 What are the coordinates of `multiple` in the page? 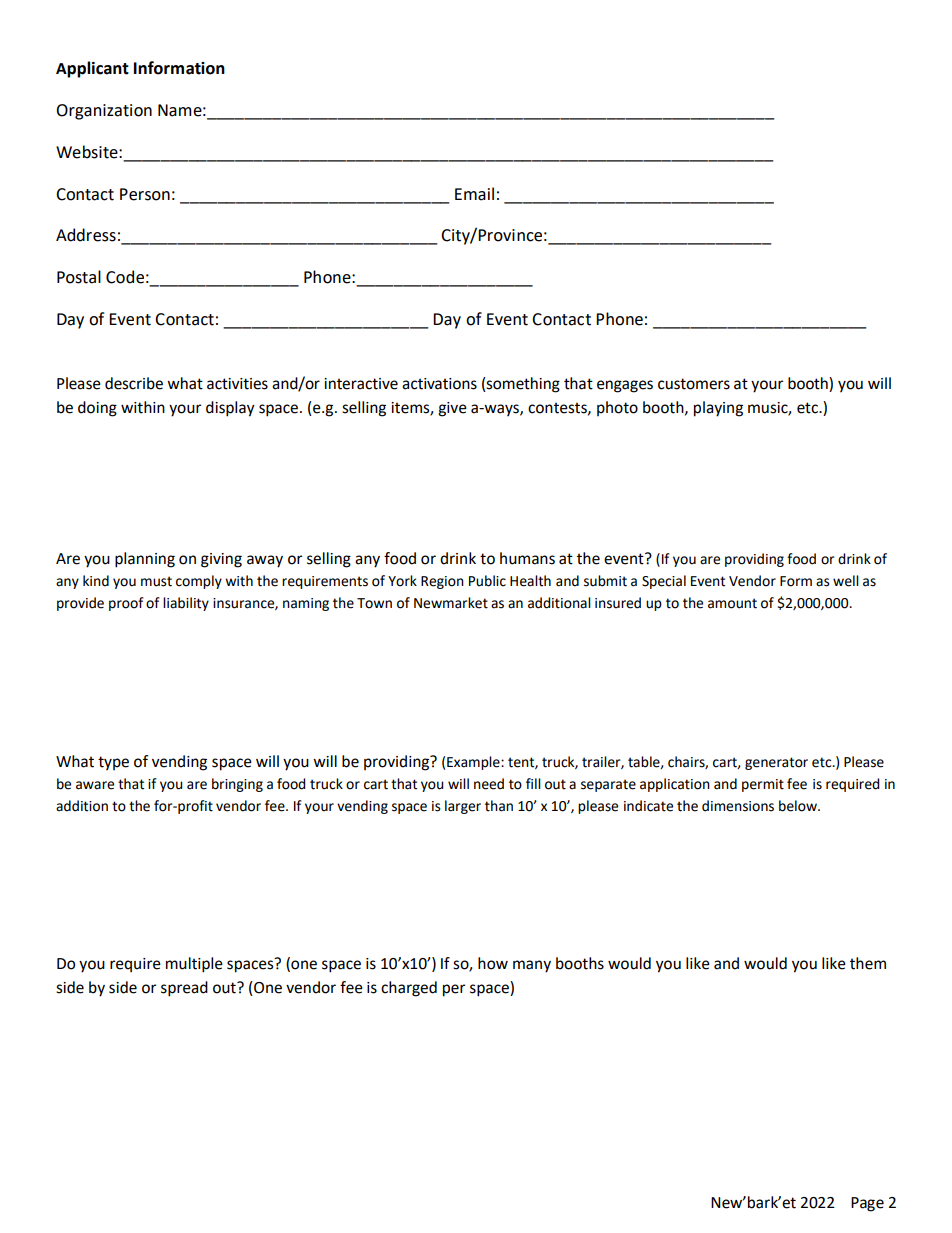 It's located at (194, 965).
